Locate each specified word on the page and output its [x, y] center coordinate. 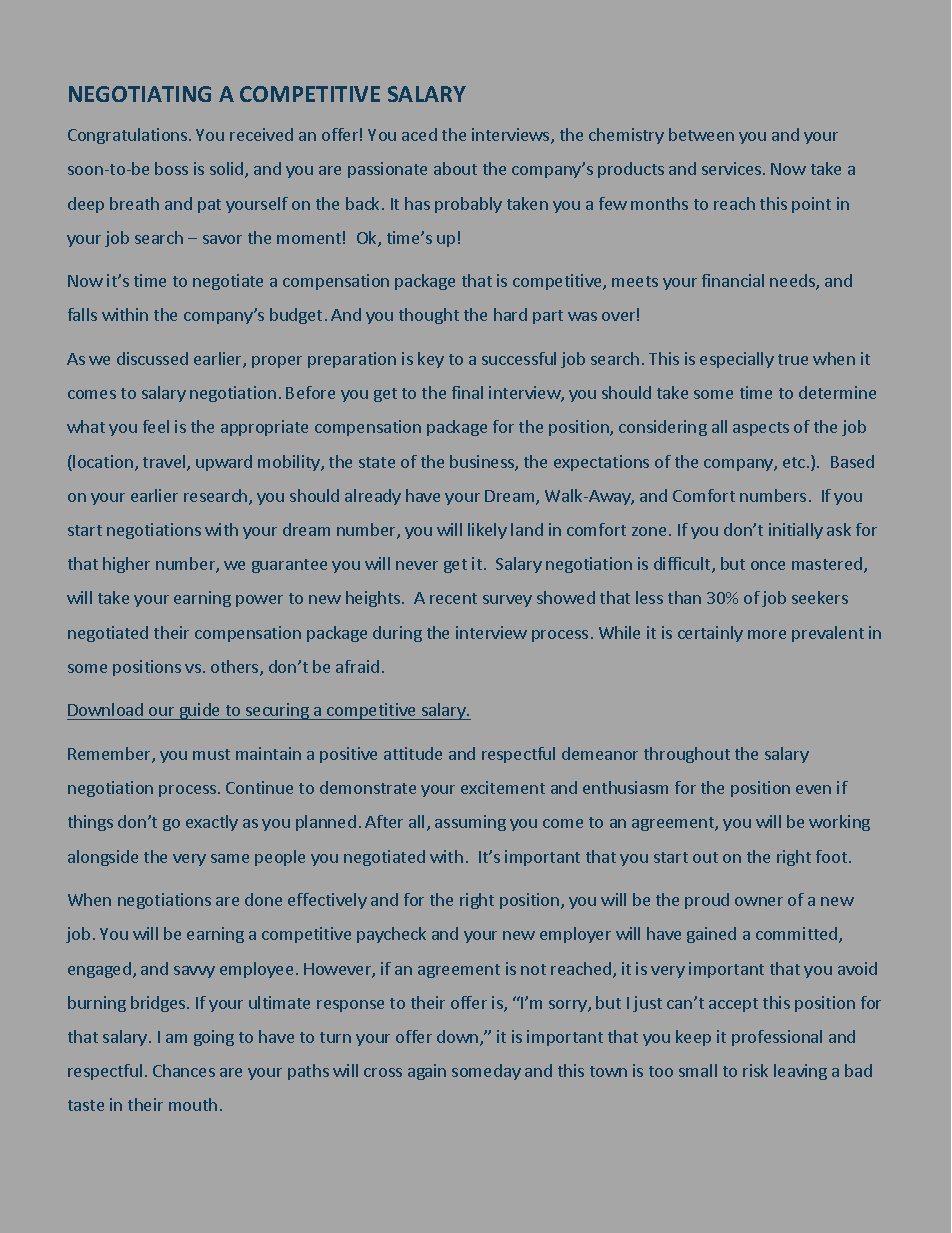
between [701, 134]
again [427, 1072]
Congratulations [129, 136]
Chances [184, 1070]
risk [755, 1070]
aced [419, 134]
